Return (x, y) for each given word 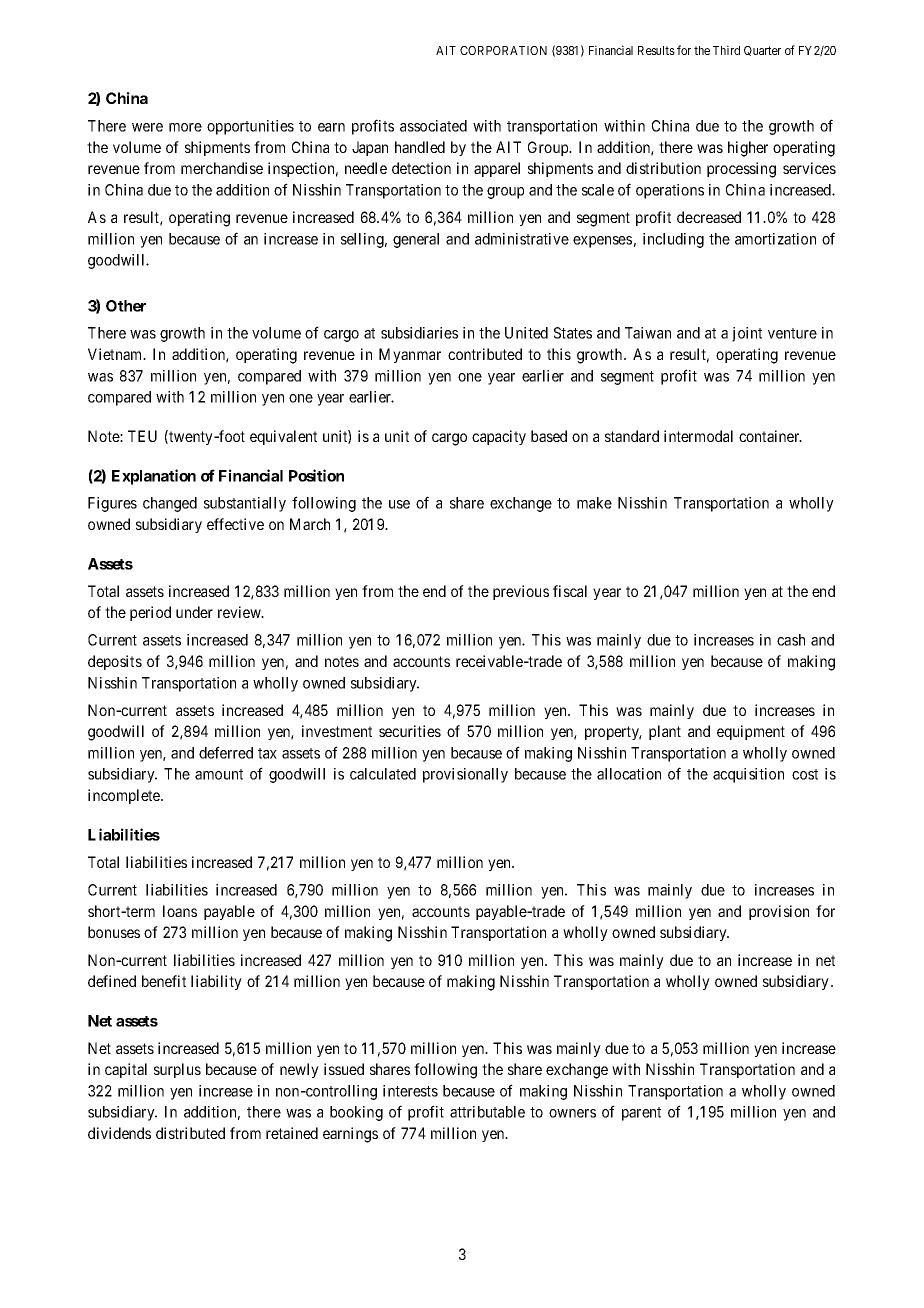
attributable (487, 1112)
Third (726, 50)
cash (791, 640)
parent (641, 1114)
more (185, 127)
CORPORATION (503, 50)
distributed (190, 1133)
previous (521, 592)
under (194, 612)
